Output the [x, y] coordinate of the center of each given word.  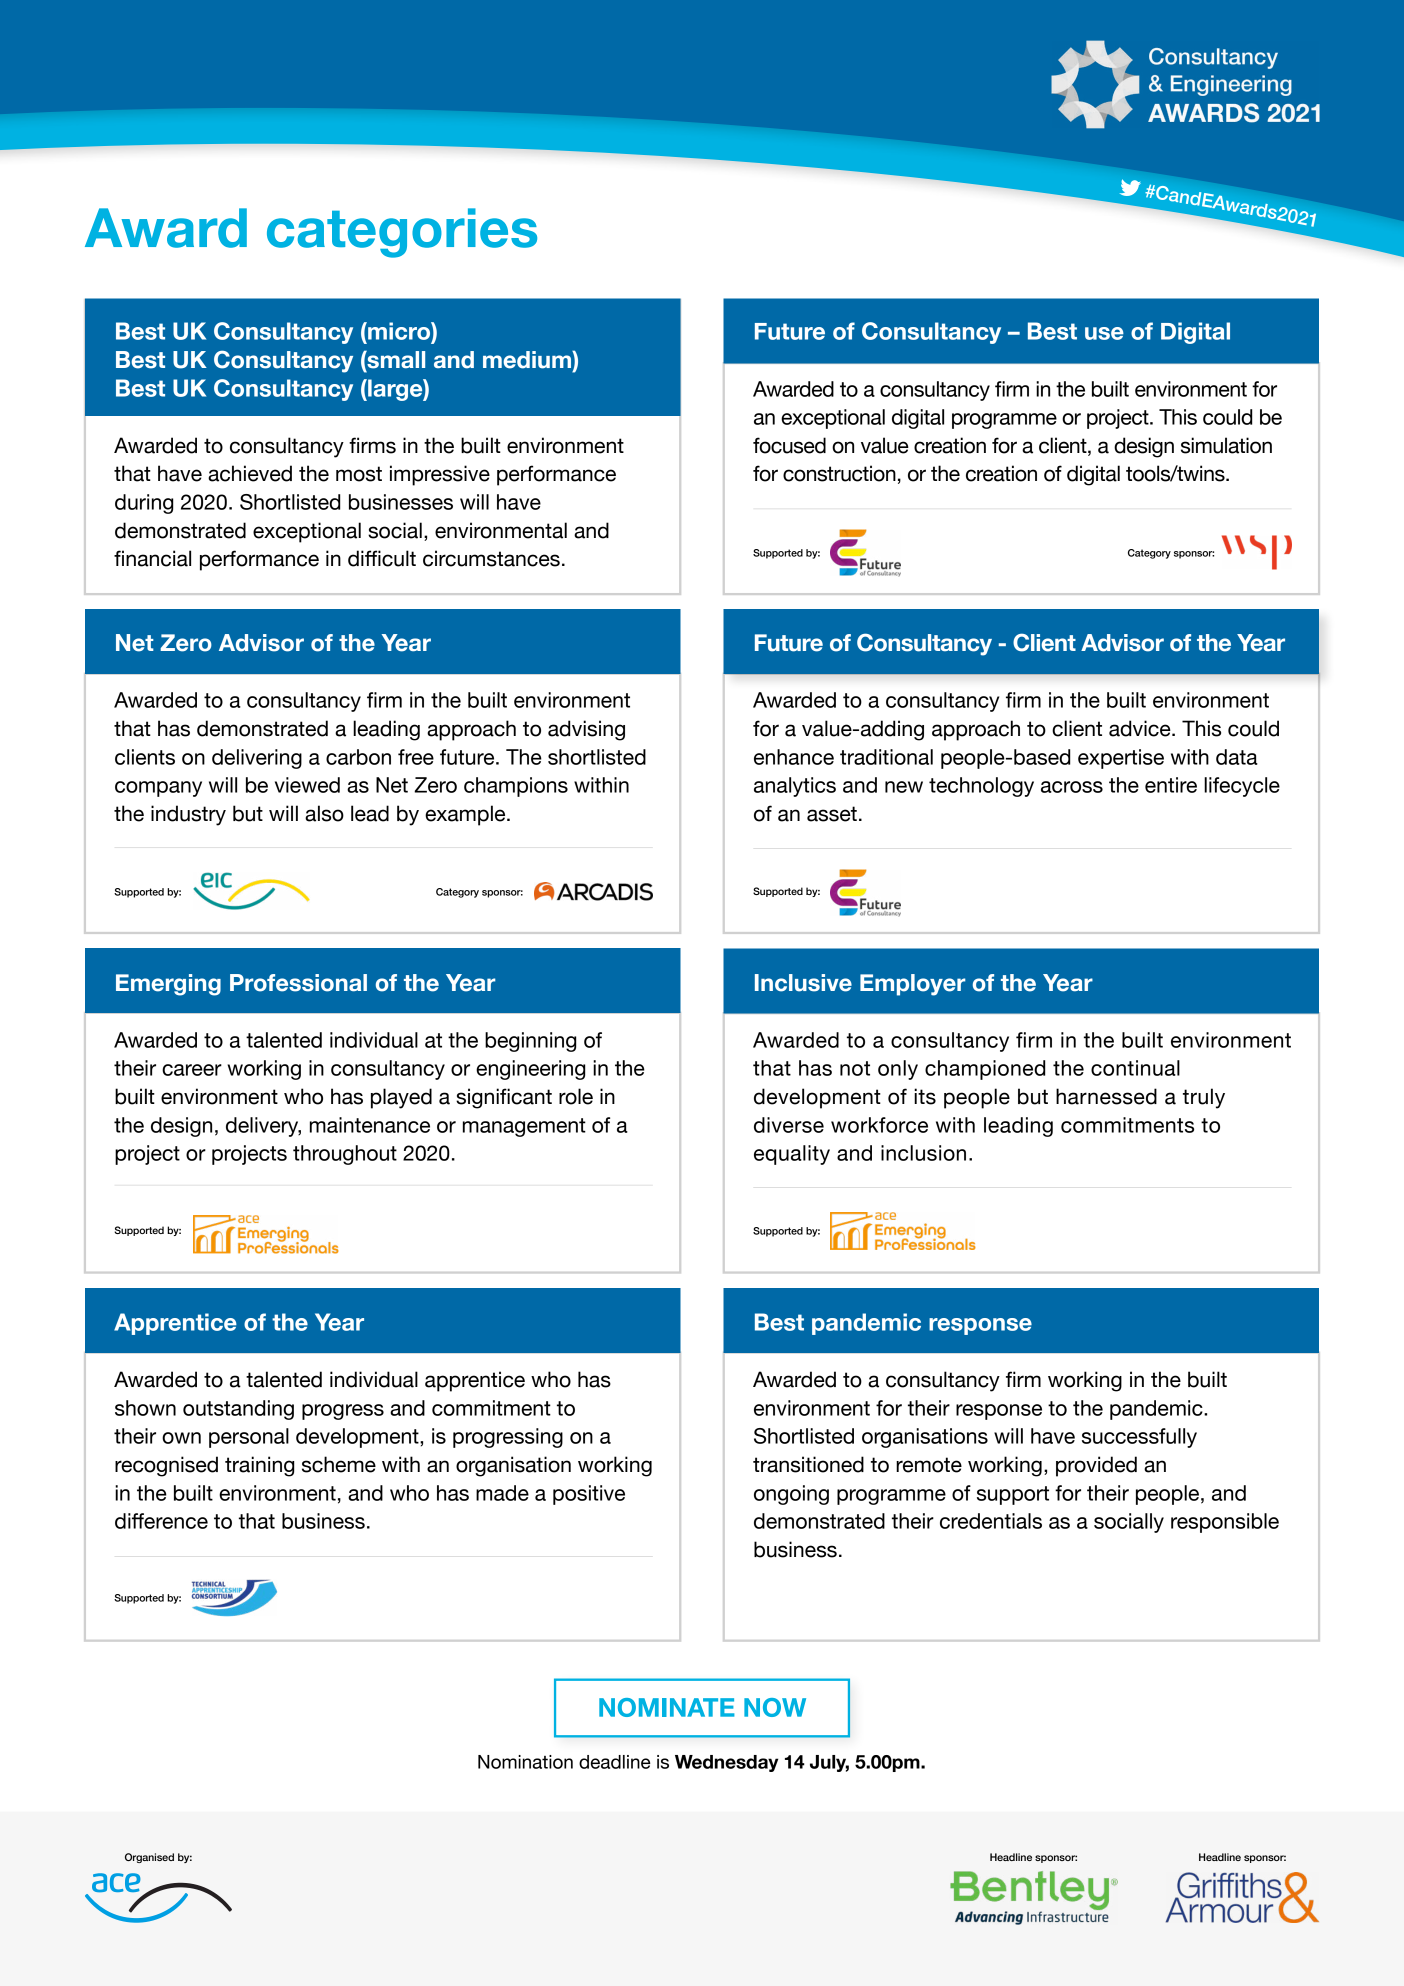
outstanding [238, 1410]
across [1072, 787]
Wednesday [726, 1763]
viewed [307, 785]
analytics [795, 787]
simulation [1226, 445]
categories [402, 233]
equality [792, 1155]
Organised [149, 1858]
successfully [1139, 1438]
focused [789, 445]
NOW [775, 1707]
